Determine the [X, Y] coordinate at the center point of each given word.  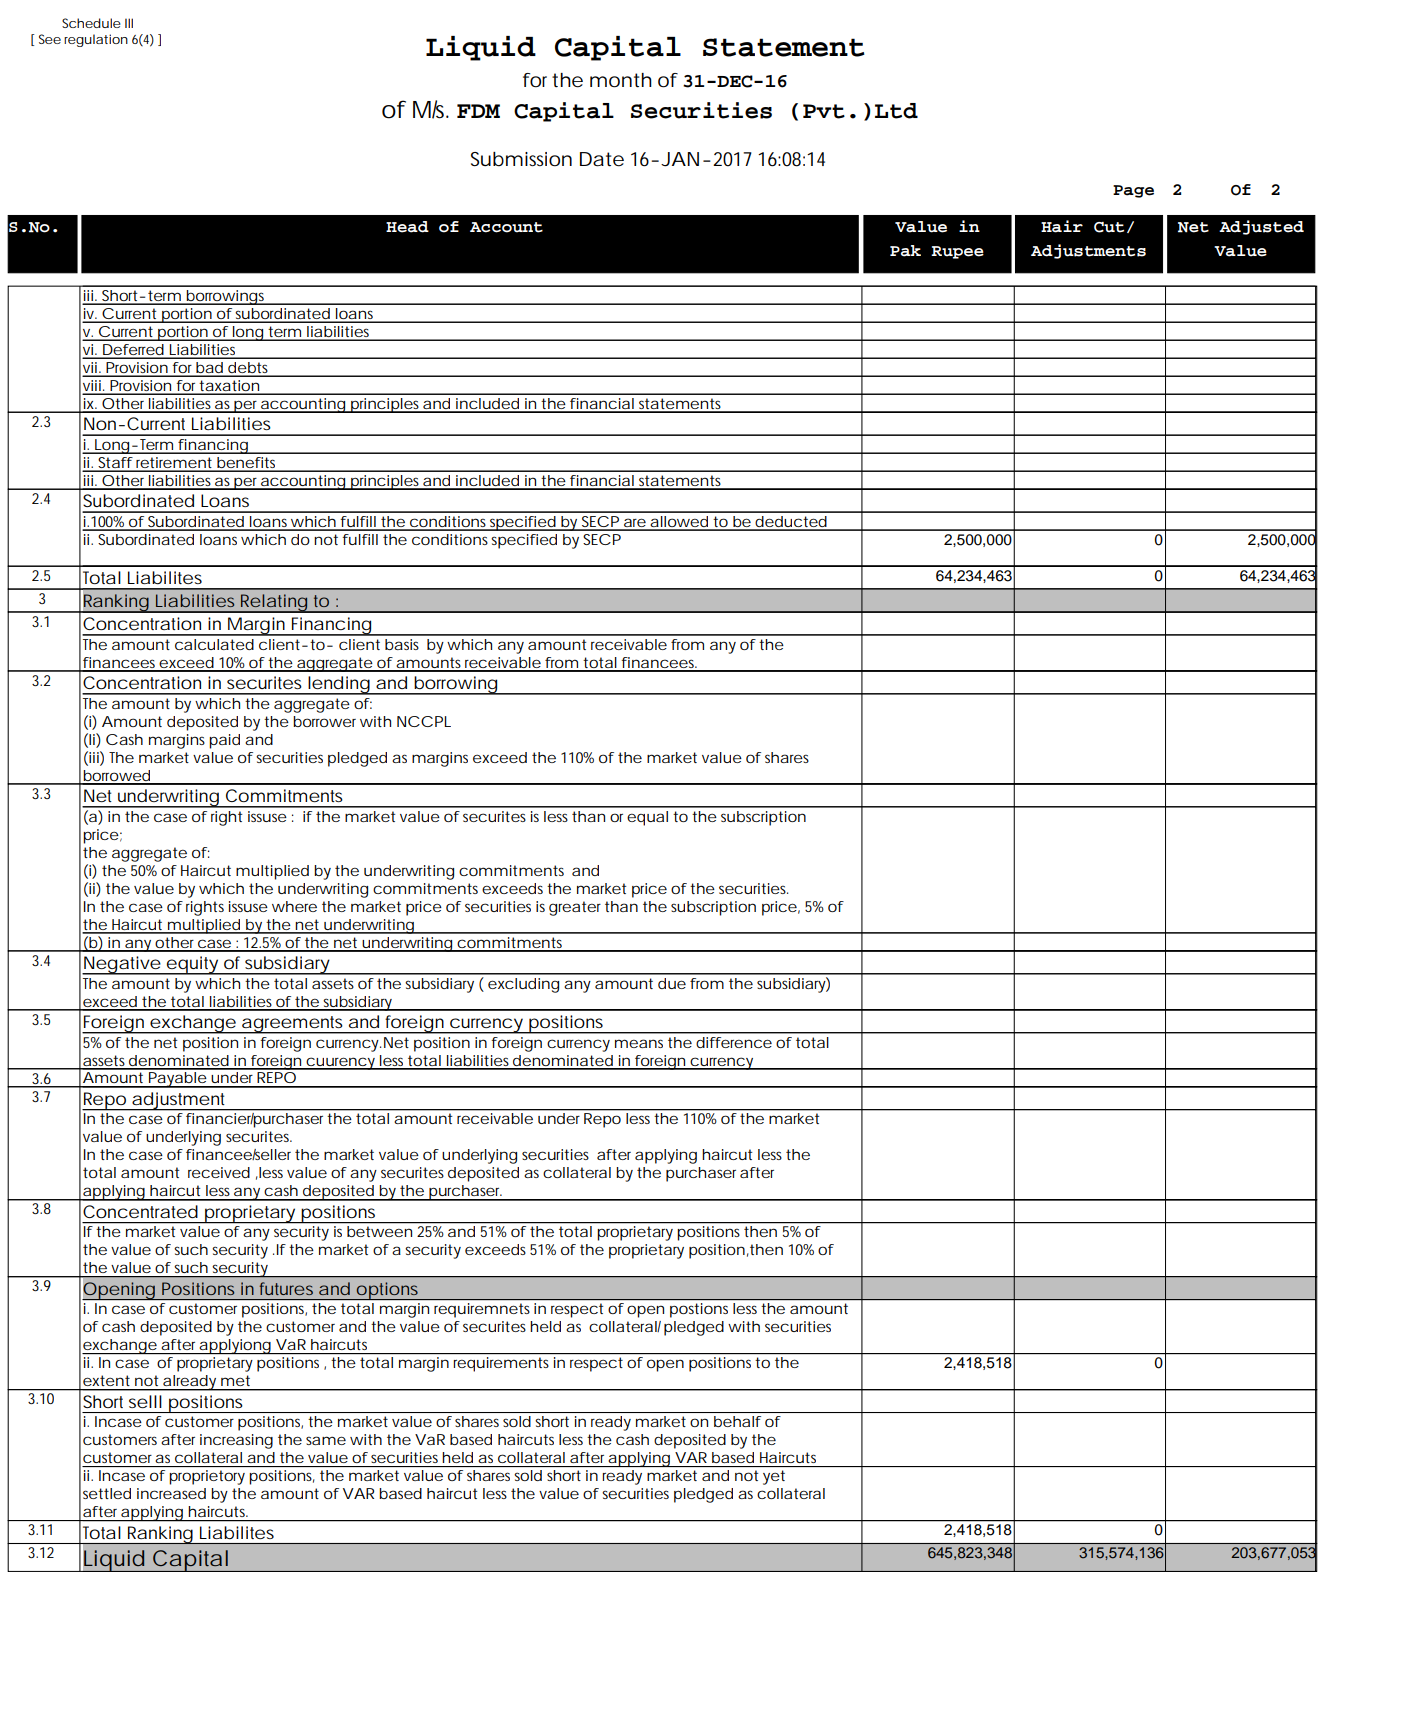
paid [224, 741]
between [379, 1231]
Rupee [957, 252]
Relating [274, 603]
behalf [737, 1421]
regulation [96, 40]
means [639, 1043]
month [621, 80]
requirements [501, 1364]
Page [1133, 191]
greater [575, 908]
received [219, 1172]
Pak [905, 251]
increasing [236, 1441]
